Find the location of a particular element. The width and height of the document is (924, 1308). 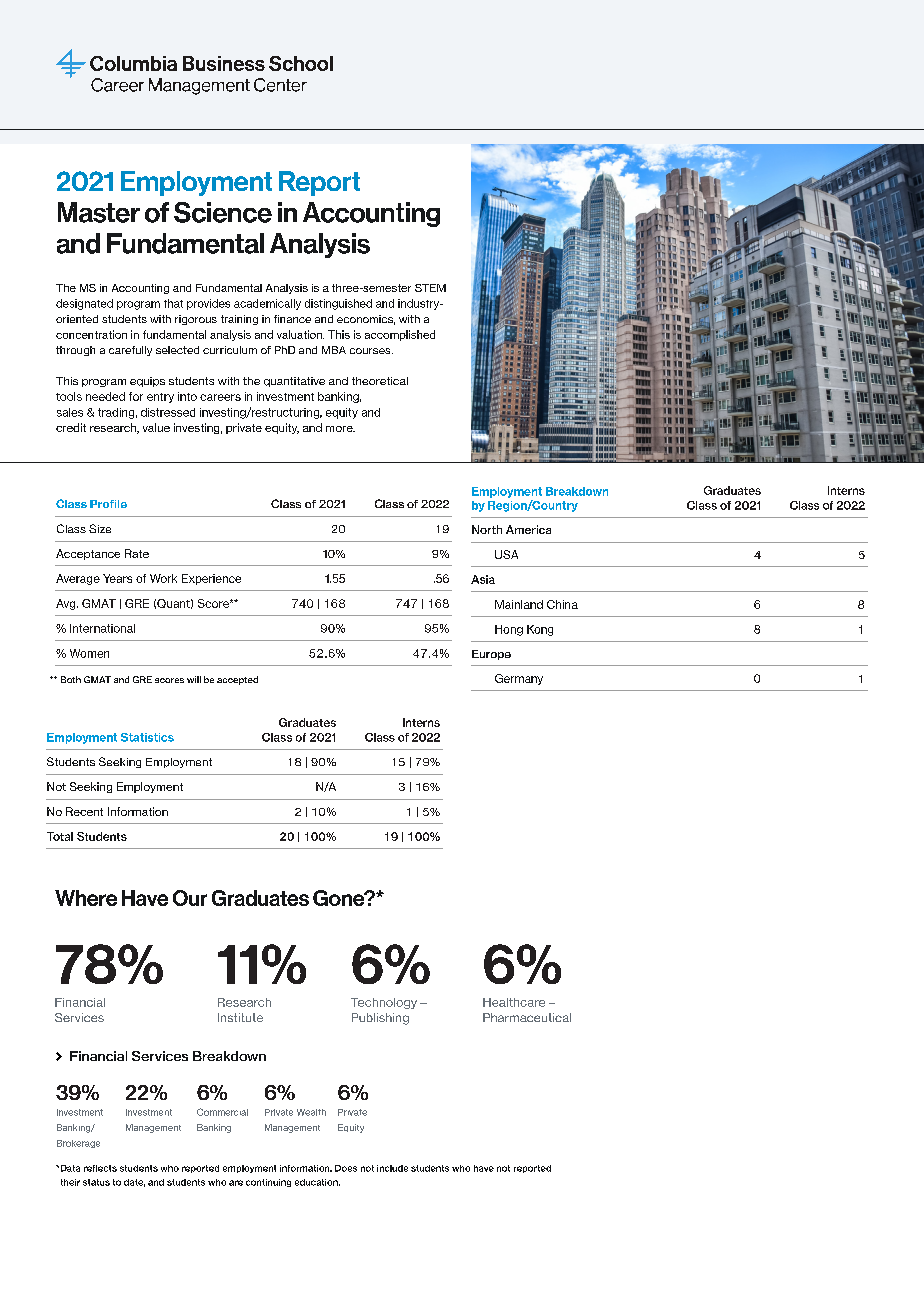

Recent is located at coordinates (84, 811).
